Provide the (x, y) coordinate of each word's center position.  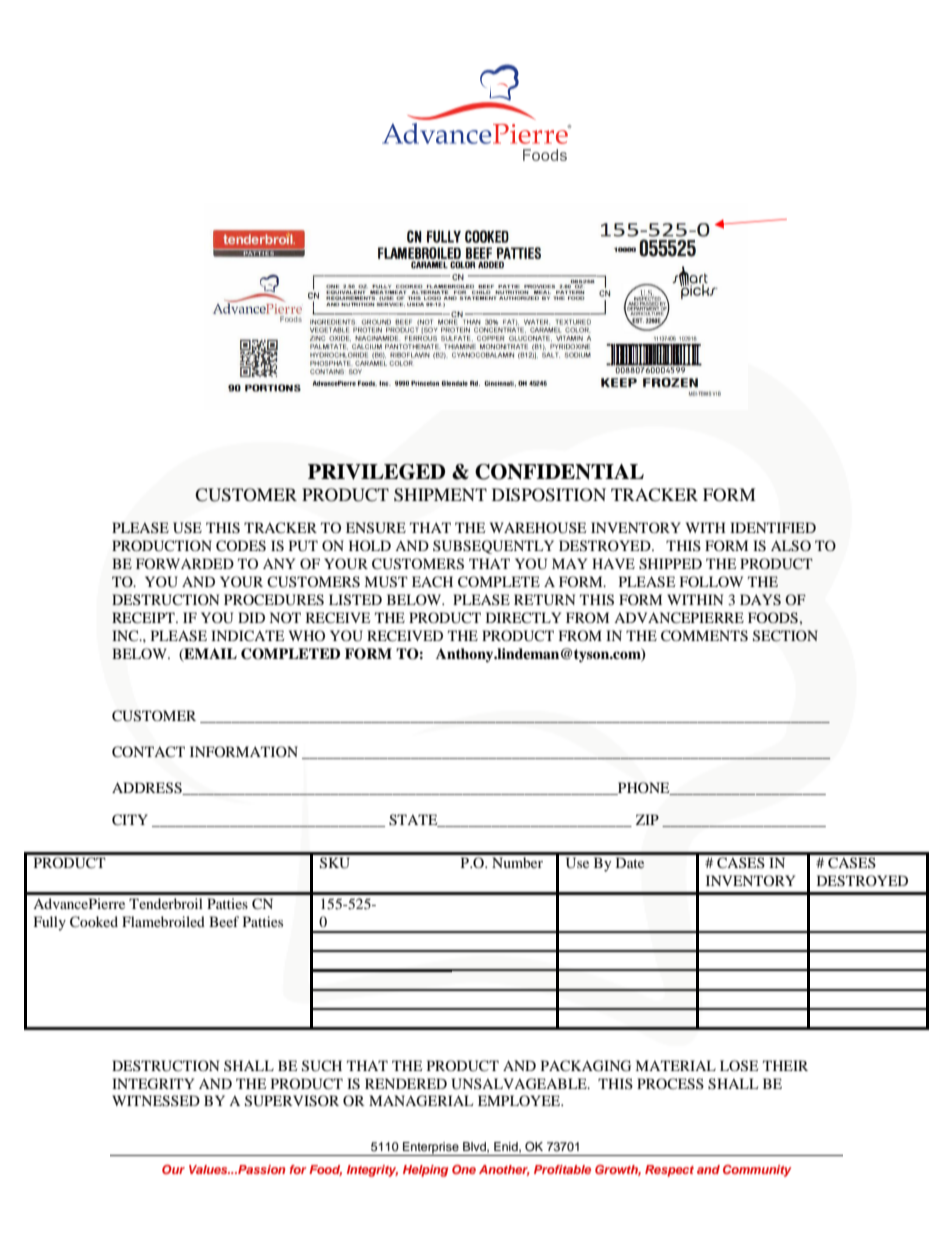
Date (630, 862)
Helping (425, 1171)
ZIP (647, 819)
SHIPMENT (440, 495)
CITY (130, 820)
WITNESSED (156, 1101)
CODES (241, 546)
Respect (669, 1171)
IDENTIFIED (773, 527)
